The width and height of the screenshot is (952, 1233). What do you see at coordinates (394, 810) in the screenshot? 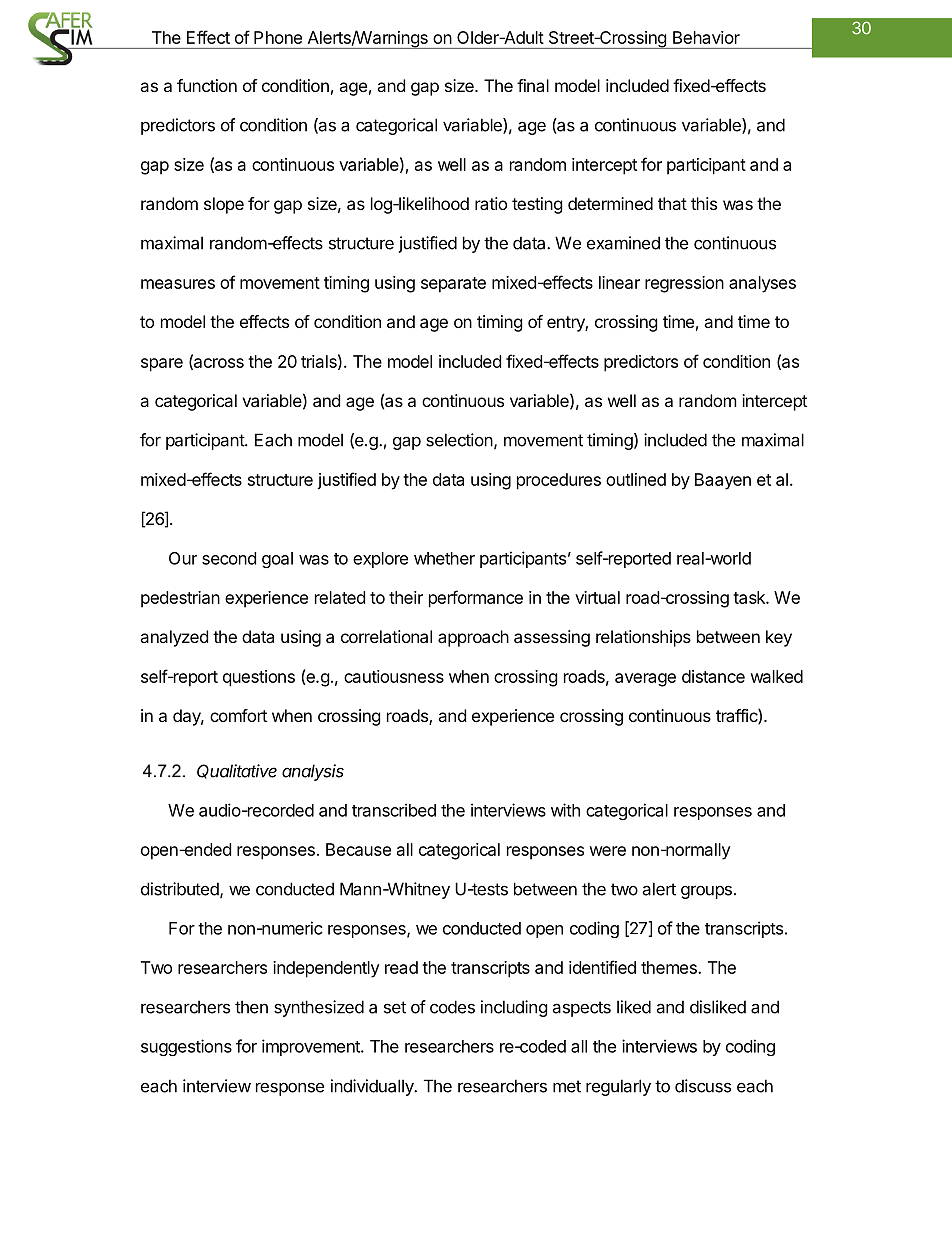
I see `transcribed` at bounding box center [394, 810].
